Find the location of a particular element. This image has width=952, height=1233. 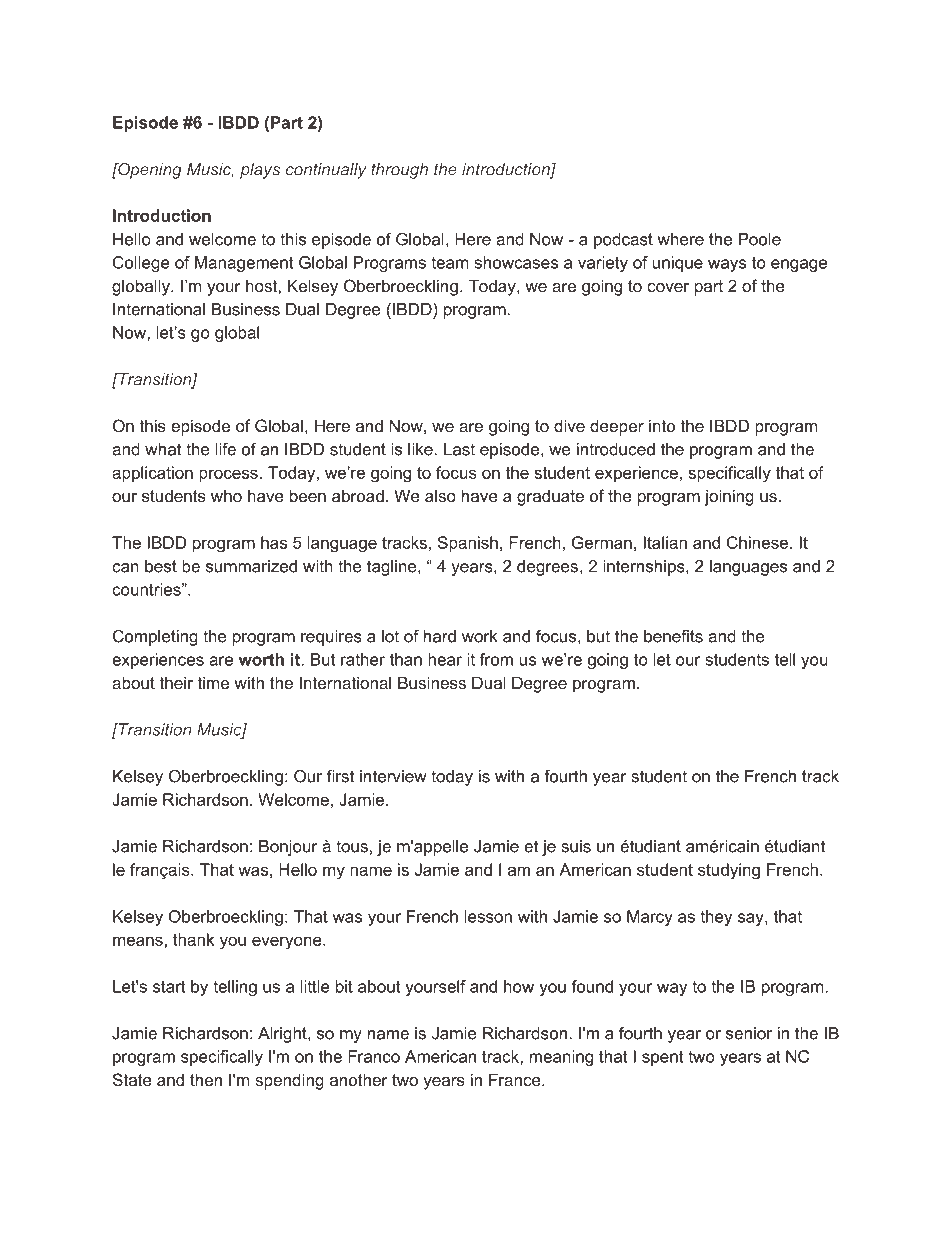

Poole is located at coordinates (760, 239).
